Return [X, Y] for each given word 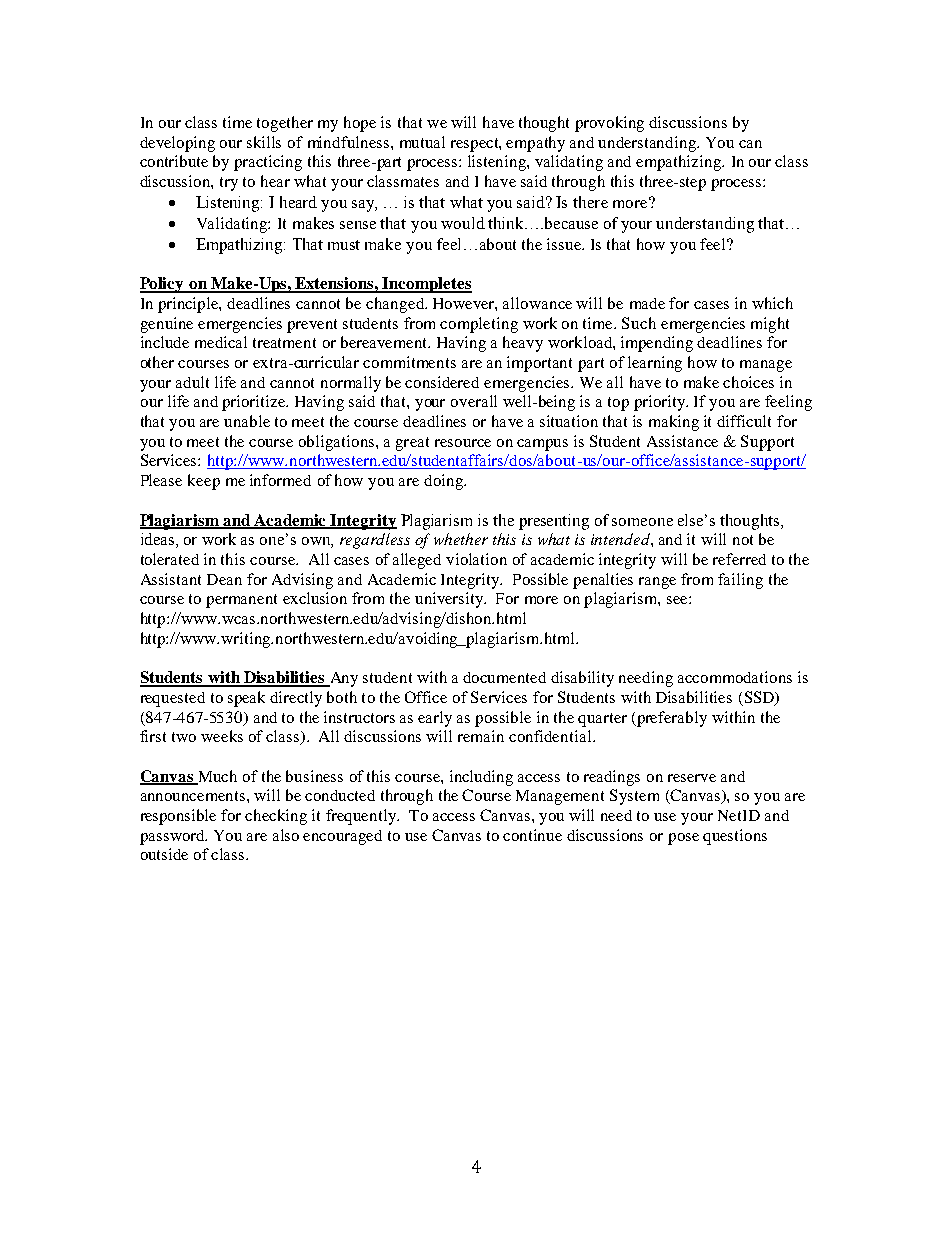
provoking [609, 124]
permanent [241, 601]
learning [655, 364]
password [173, 837]
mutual [422, 142]
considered [442, 382]
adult [192, 382]
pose [683, 839]
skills [264, 142]
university [450, 600]
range [657, 583]
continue [532, 835]
